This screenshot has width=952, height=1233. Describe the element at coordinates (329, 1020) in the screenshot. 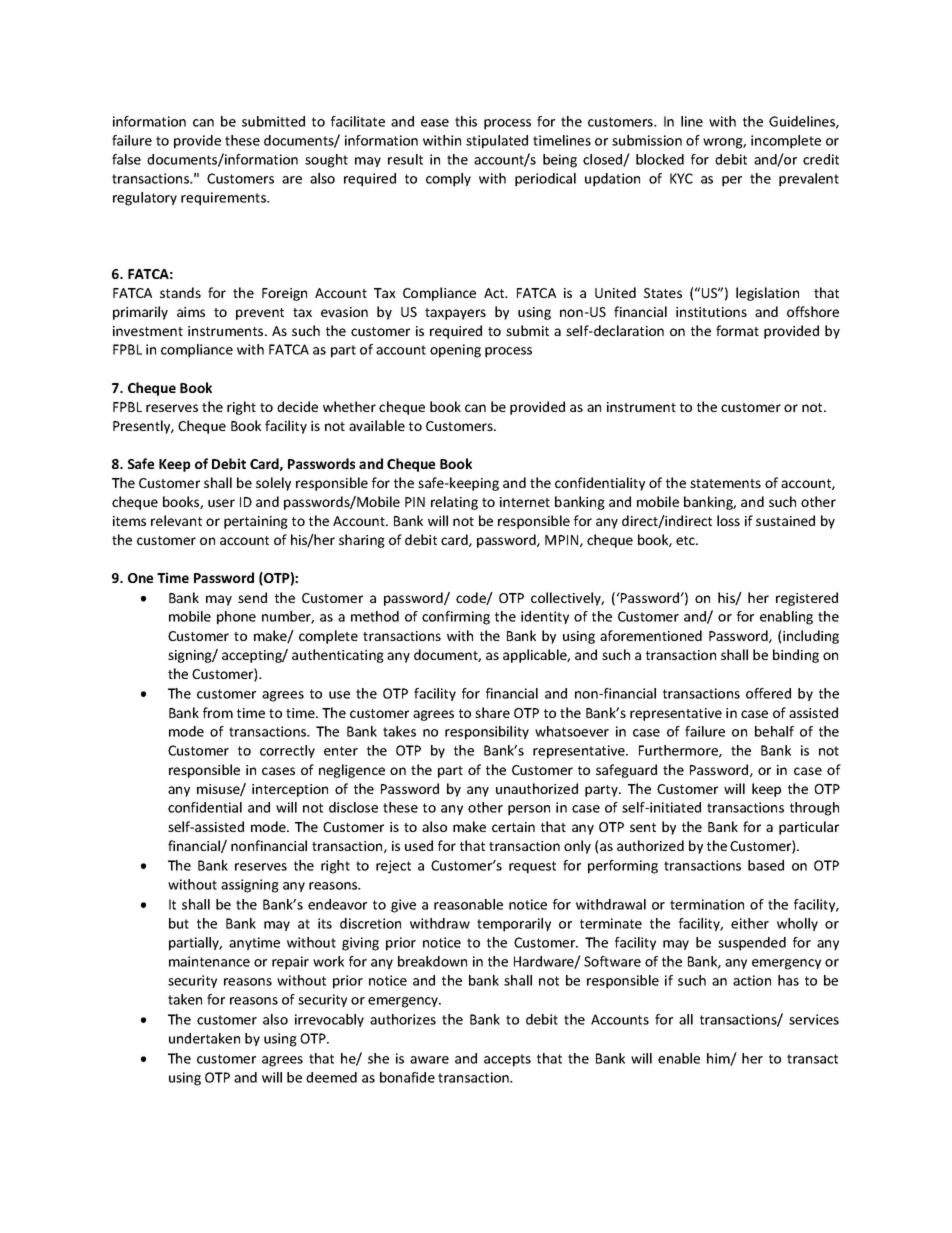

I see `irrevocably` at that location.
